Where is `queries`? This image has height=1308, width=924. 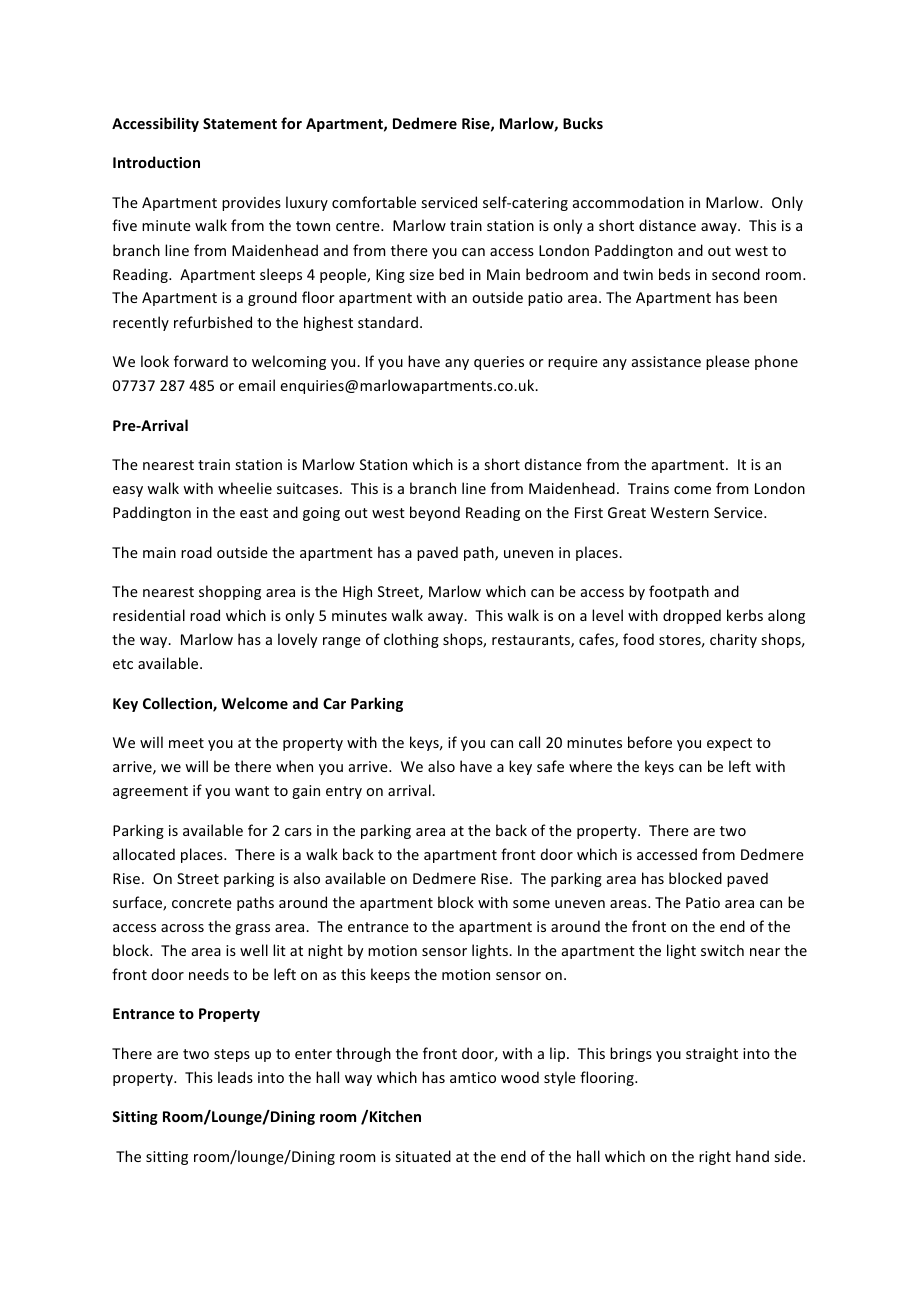 queries is located at coordinates (499, 363).
